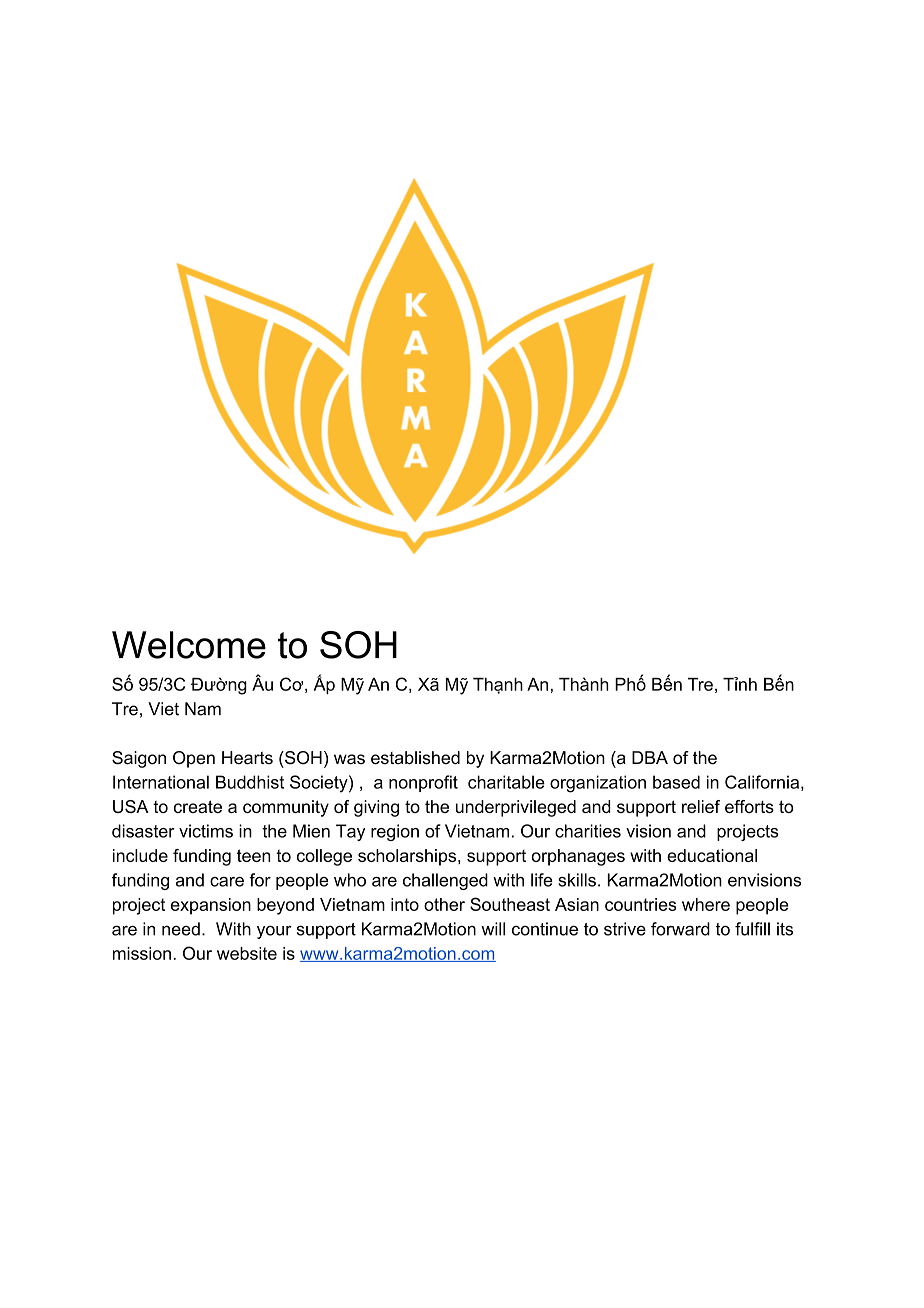 The image size is (924, 1308). Describe the element at coordinates (349, 759) in the screenshot. I see `was` at that location.
